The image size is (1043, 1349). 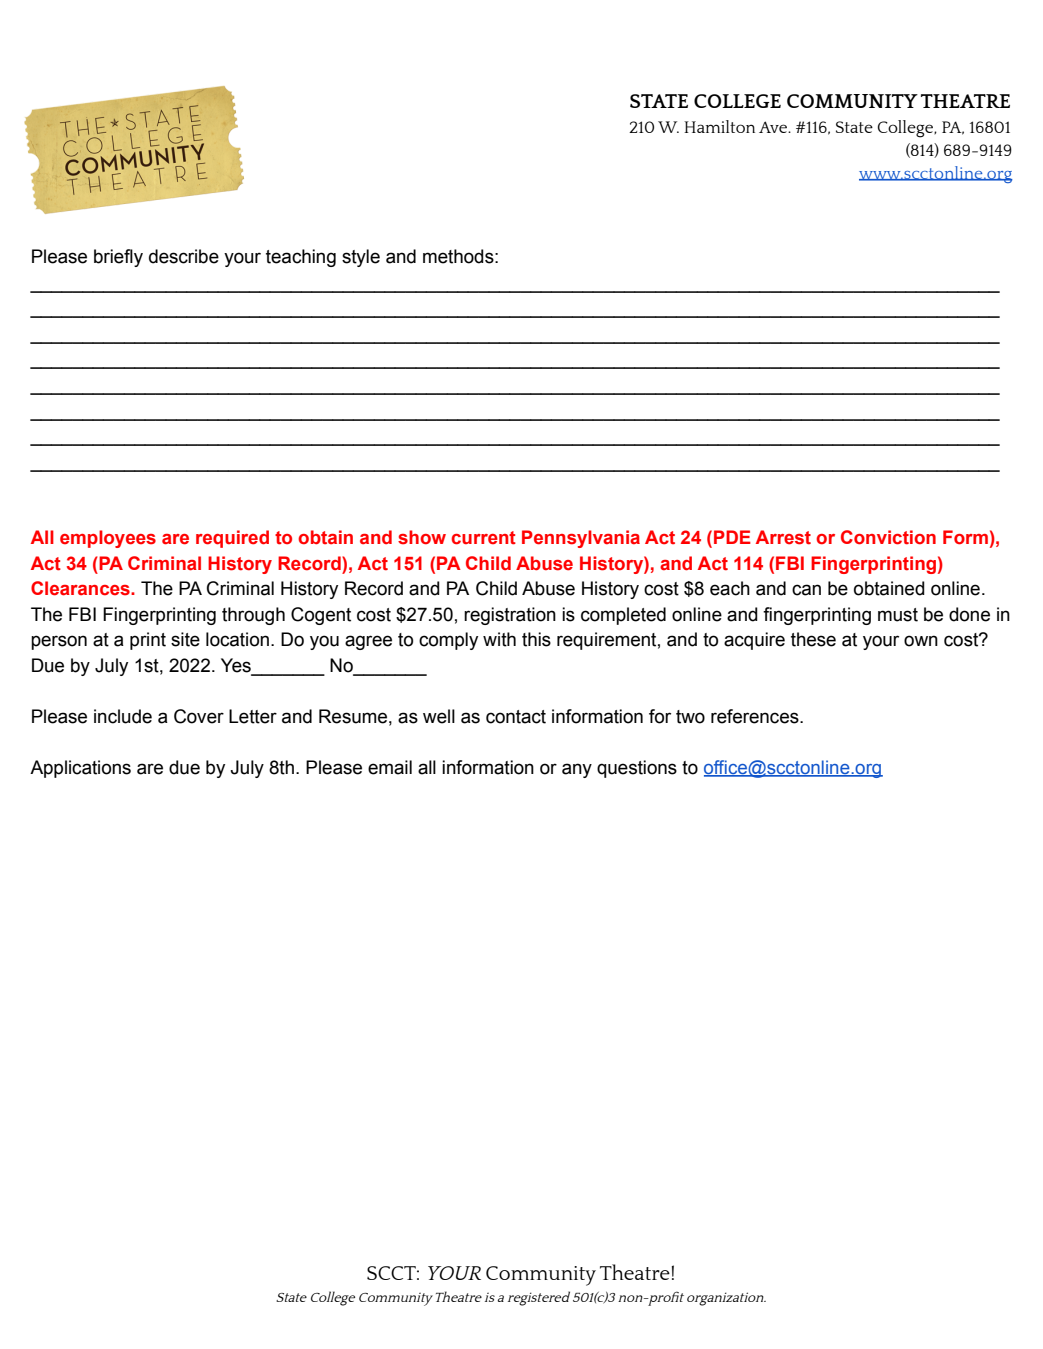 What do you see at coordinates (898, 615) in the image?
I see `must` at bounding box center [898, 615].
